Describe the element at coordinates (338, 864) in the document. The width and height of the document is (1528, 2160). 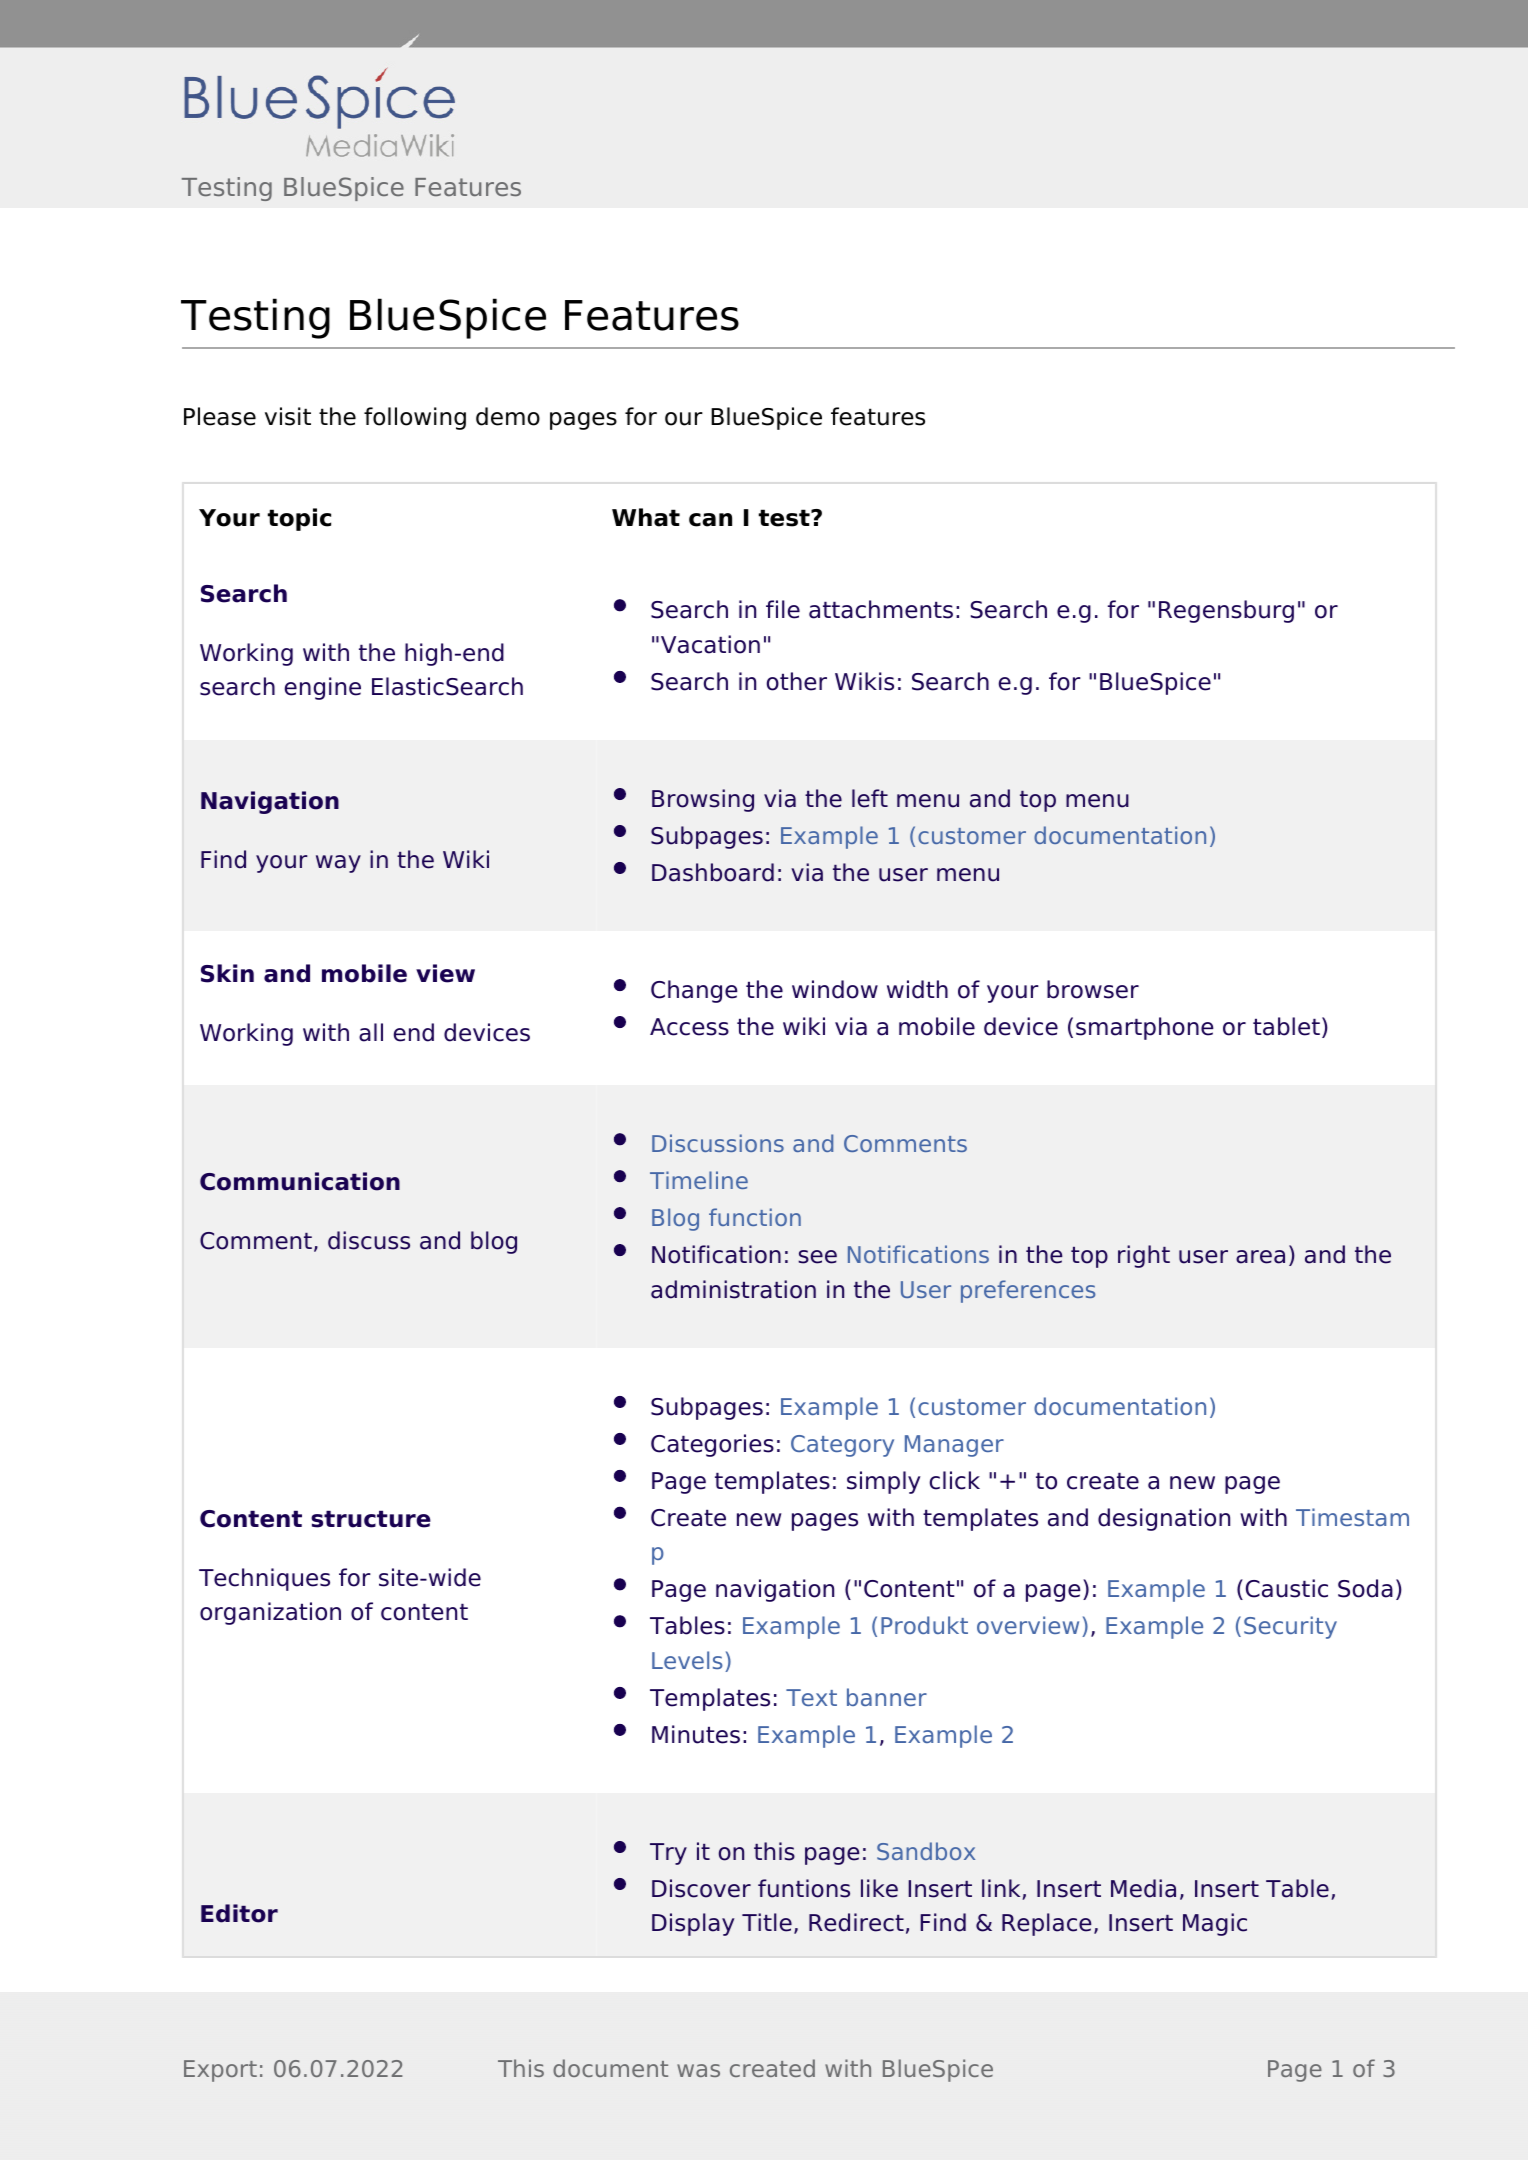
I see `way` at that location.
